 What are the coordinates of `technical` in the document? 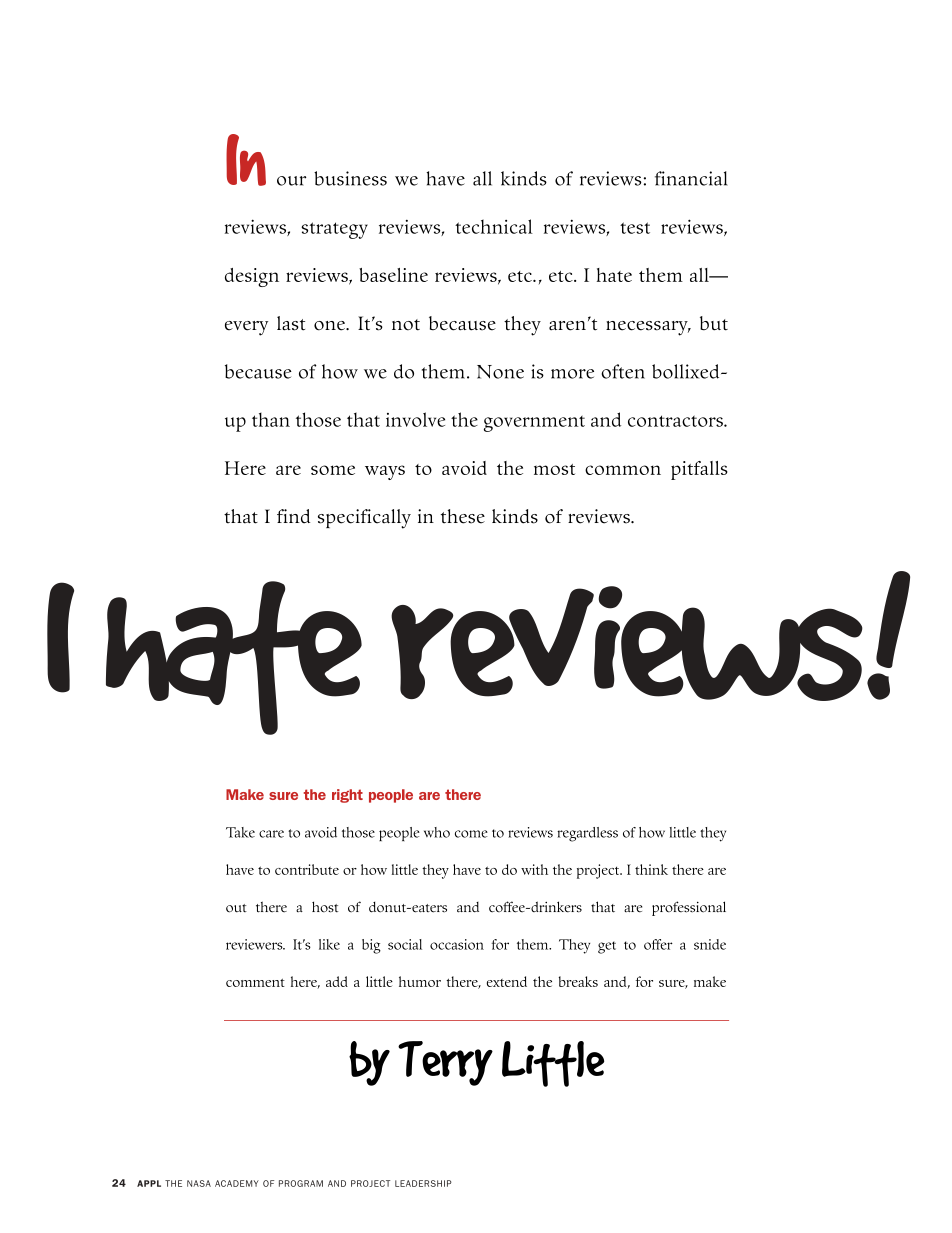 It's located at (494, 226).
